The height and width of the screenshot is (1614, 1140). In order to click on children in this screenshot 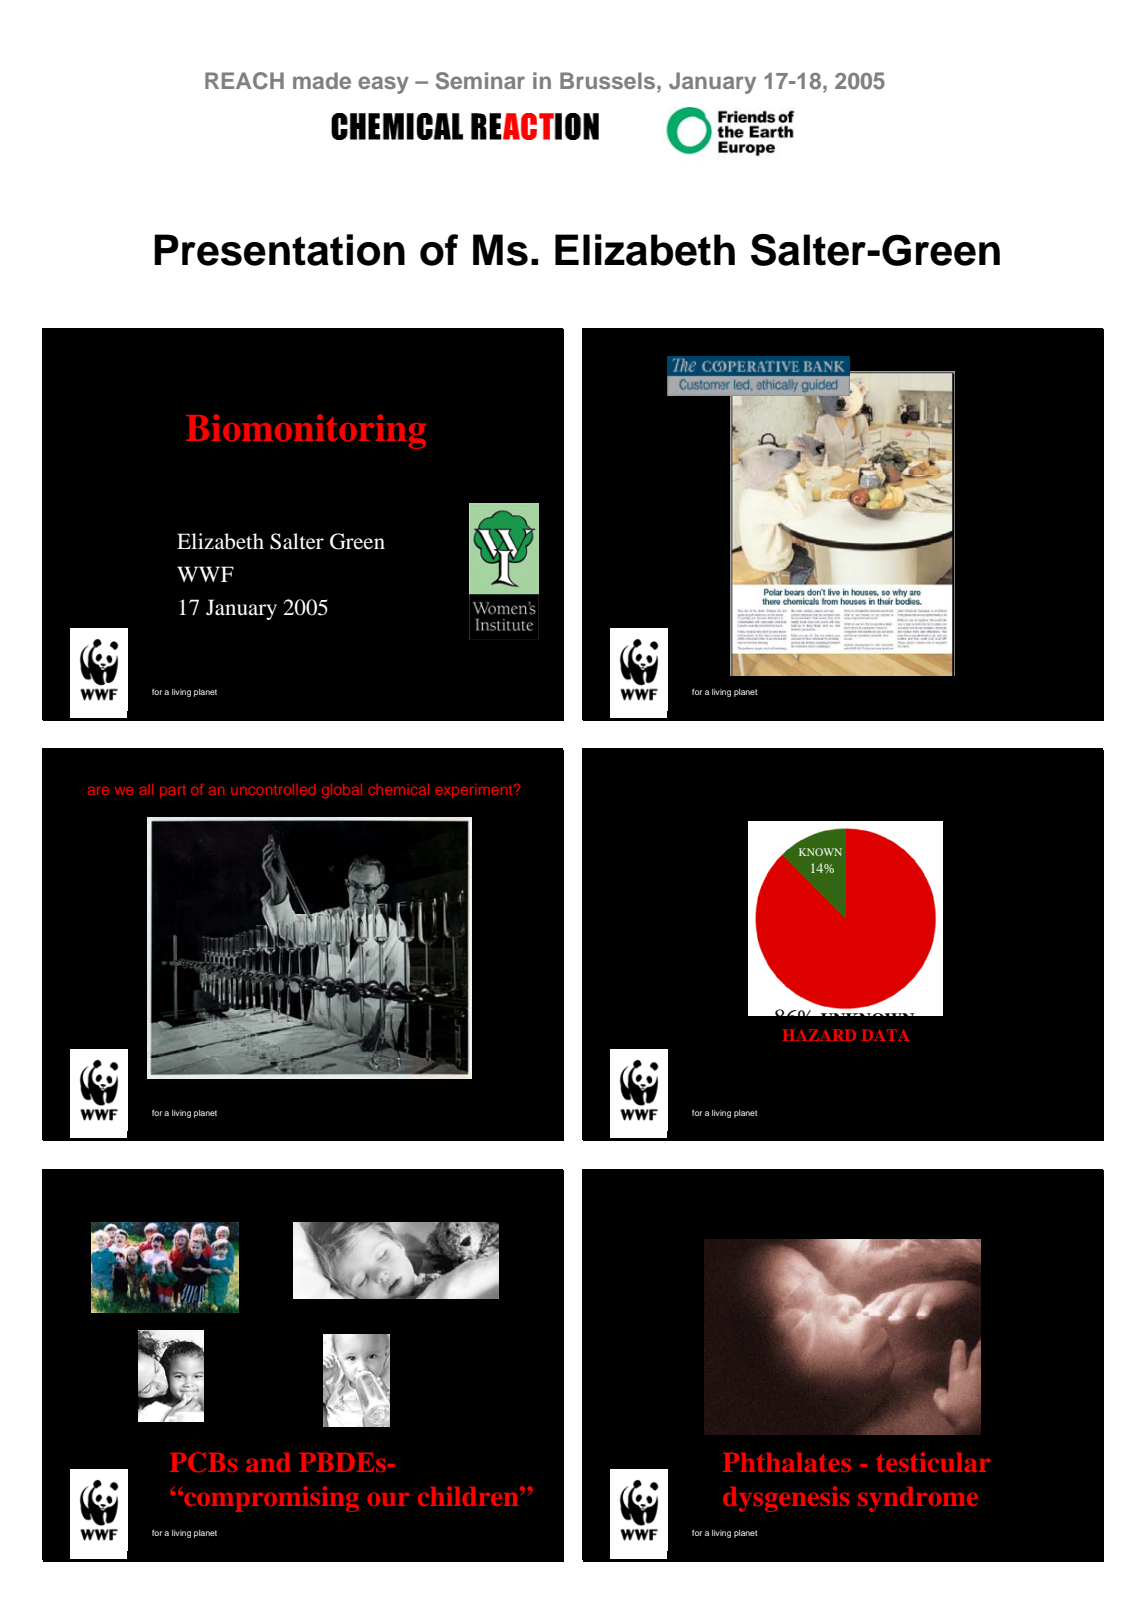, I will do `click(469, 1496)`.
